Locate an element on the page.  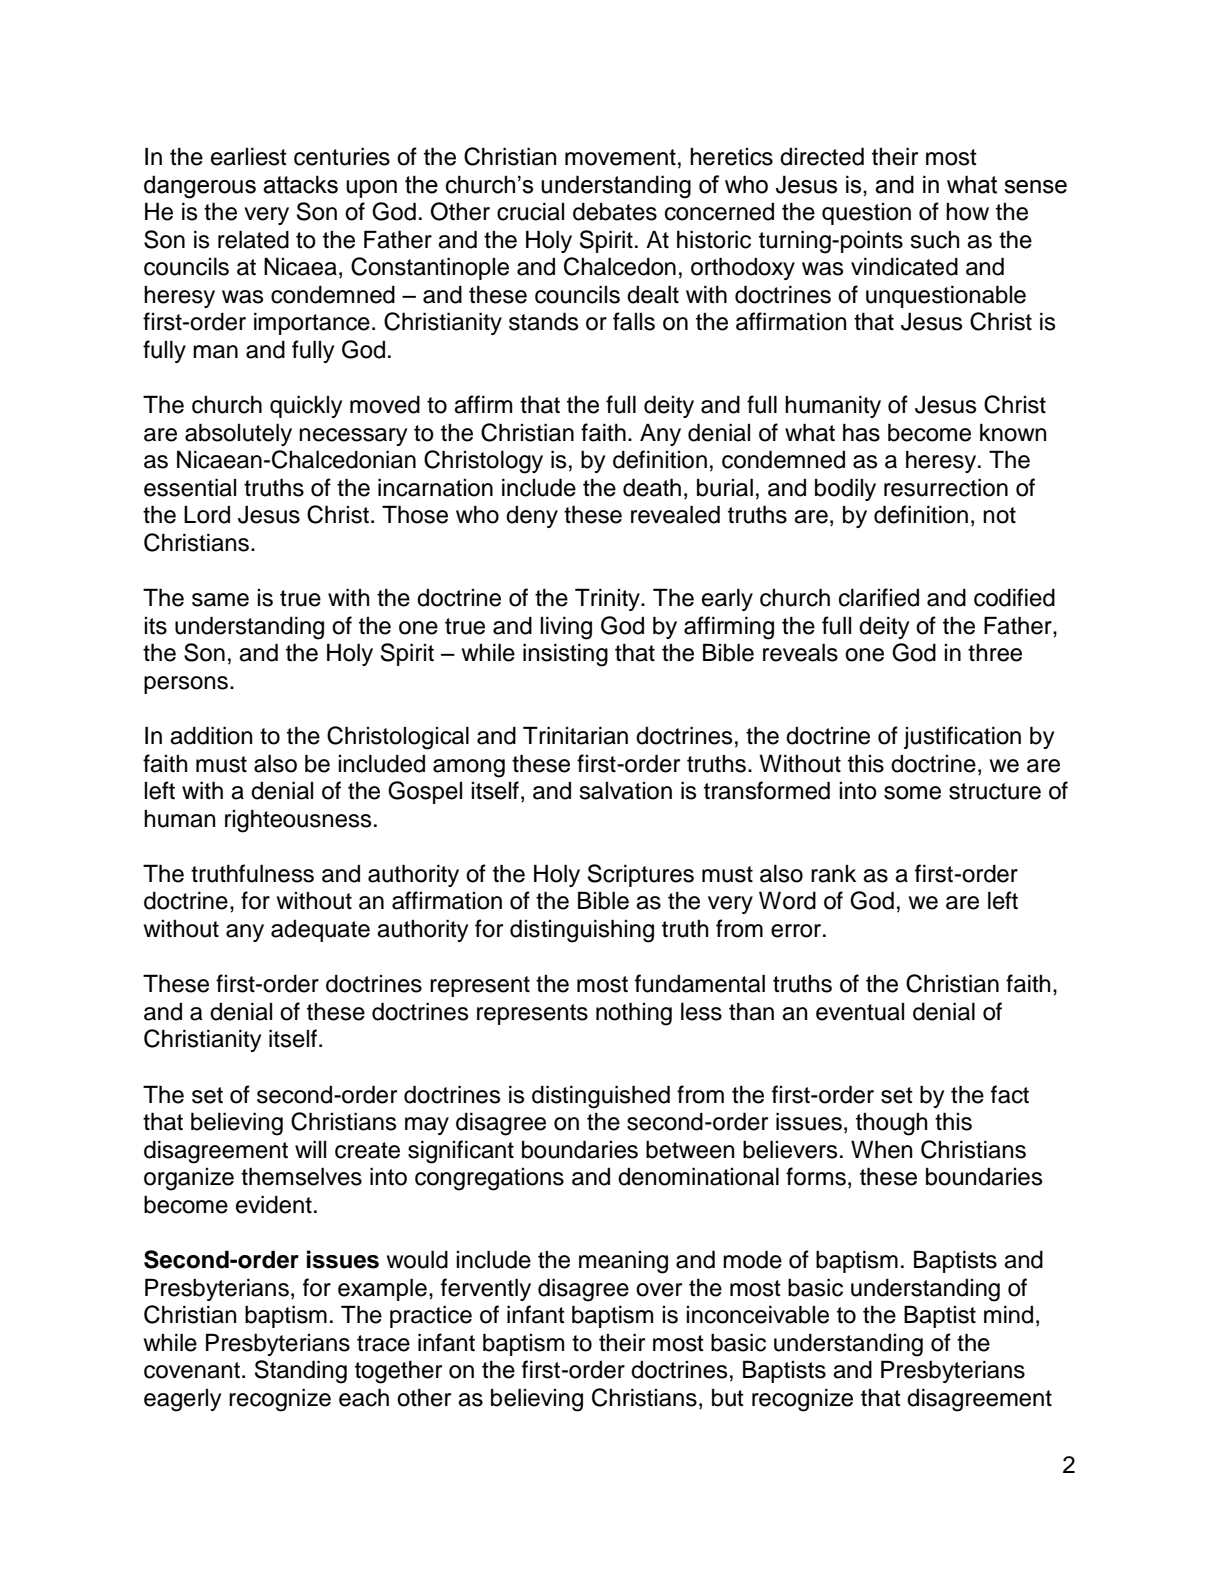
absolutely is located at coordinates (238, 434).
